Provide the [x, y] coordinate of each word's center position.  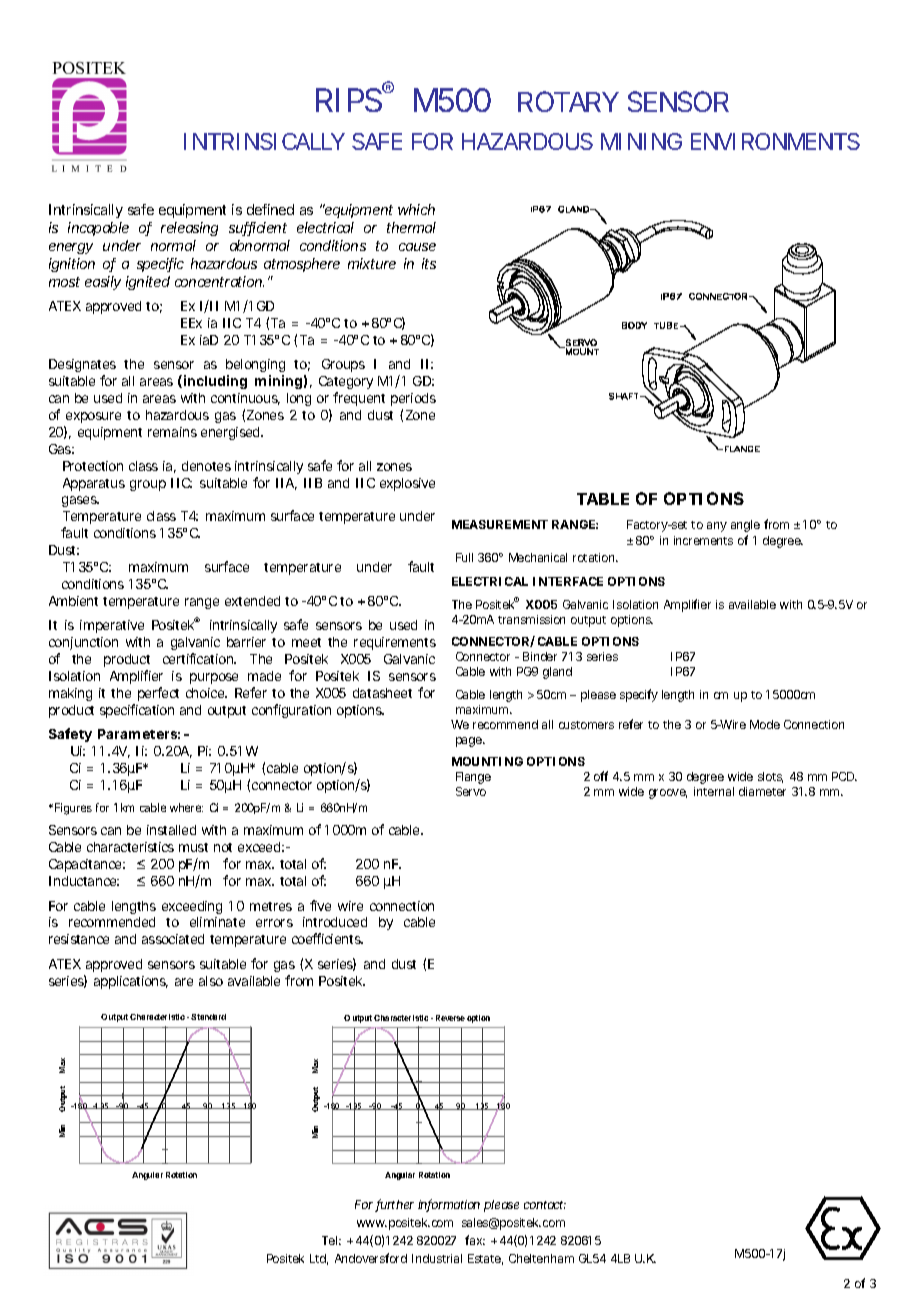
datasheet [382, 693]
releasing [189, 229]
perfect [158, 694]
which [416, 209]
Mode [765, 724]
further [394, 1205]
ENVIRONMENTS [775, 141]
